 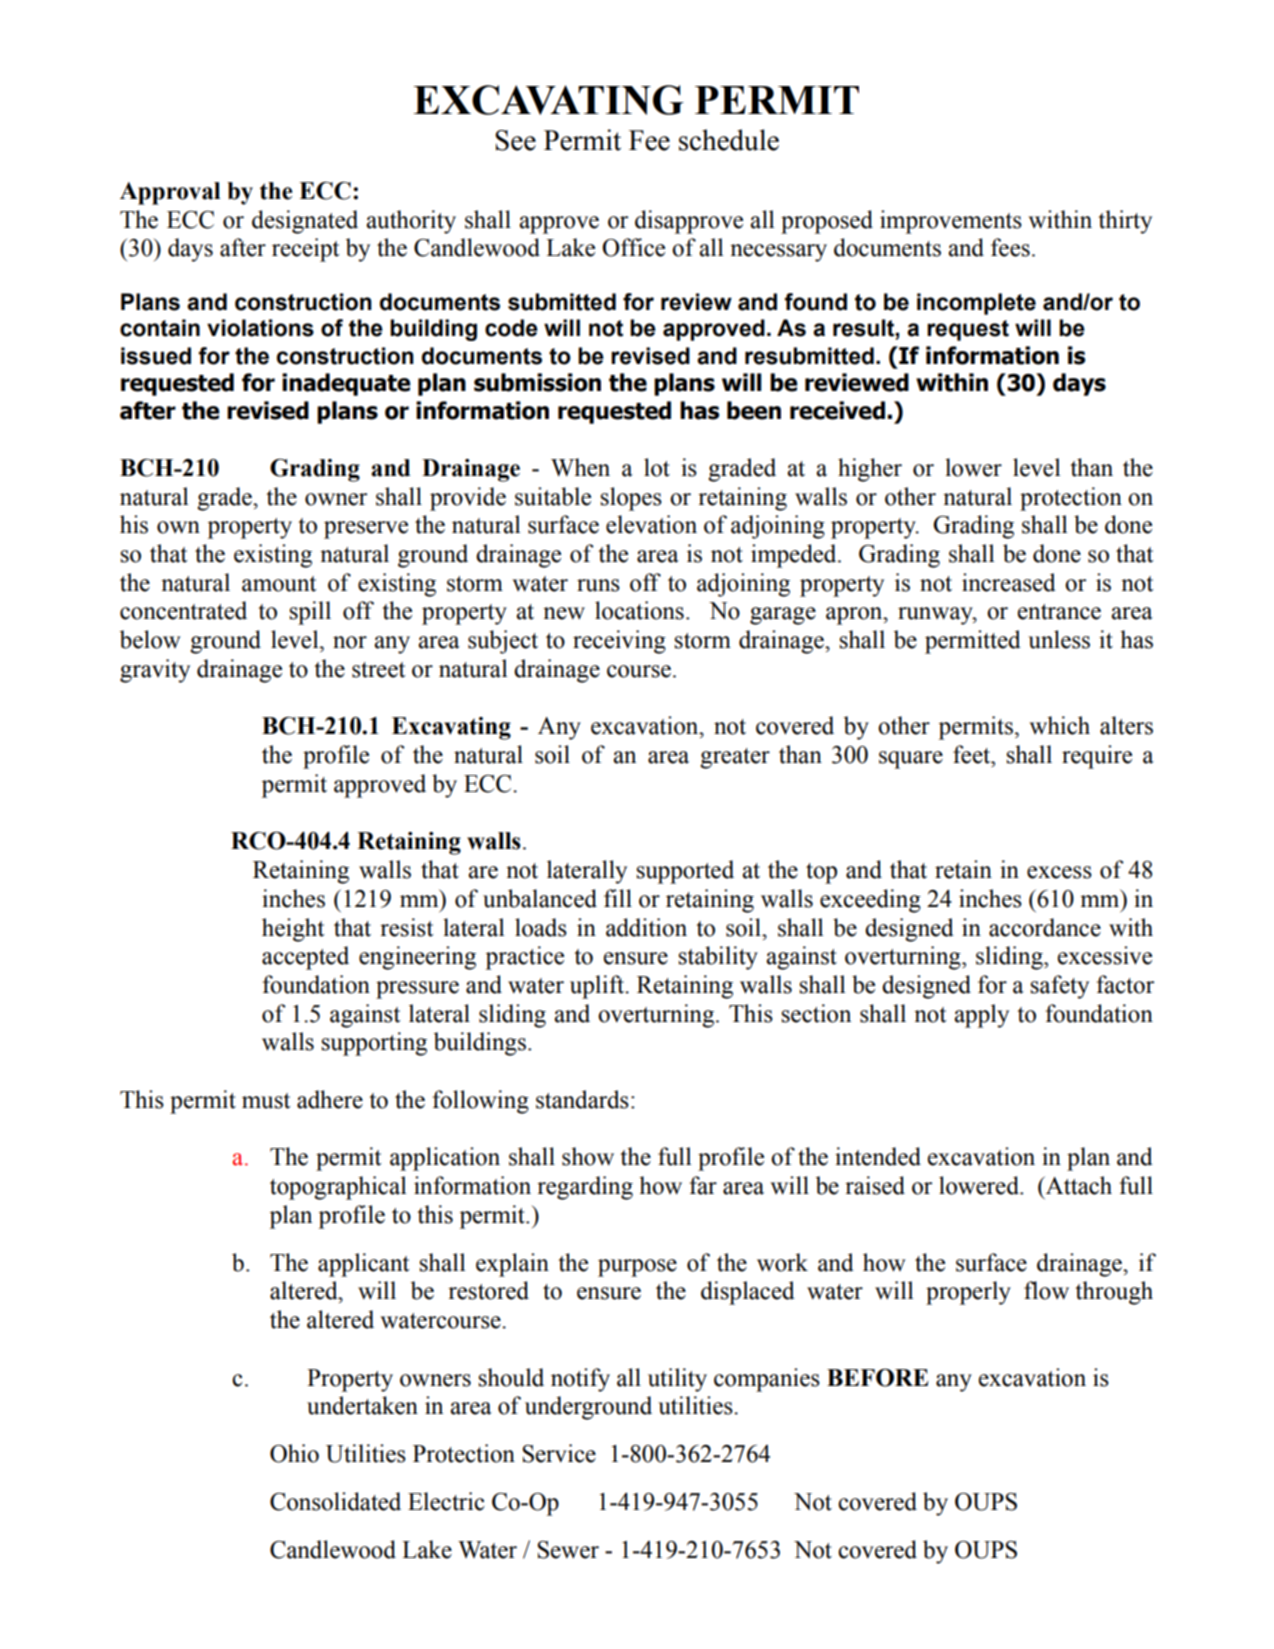 I want to click on amount, so click(x=279, y=584).
